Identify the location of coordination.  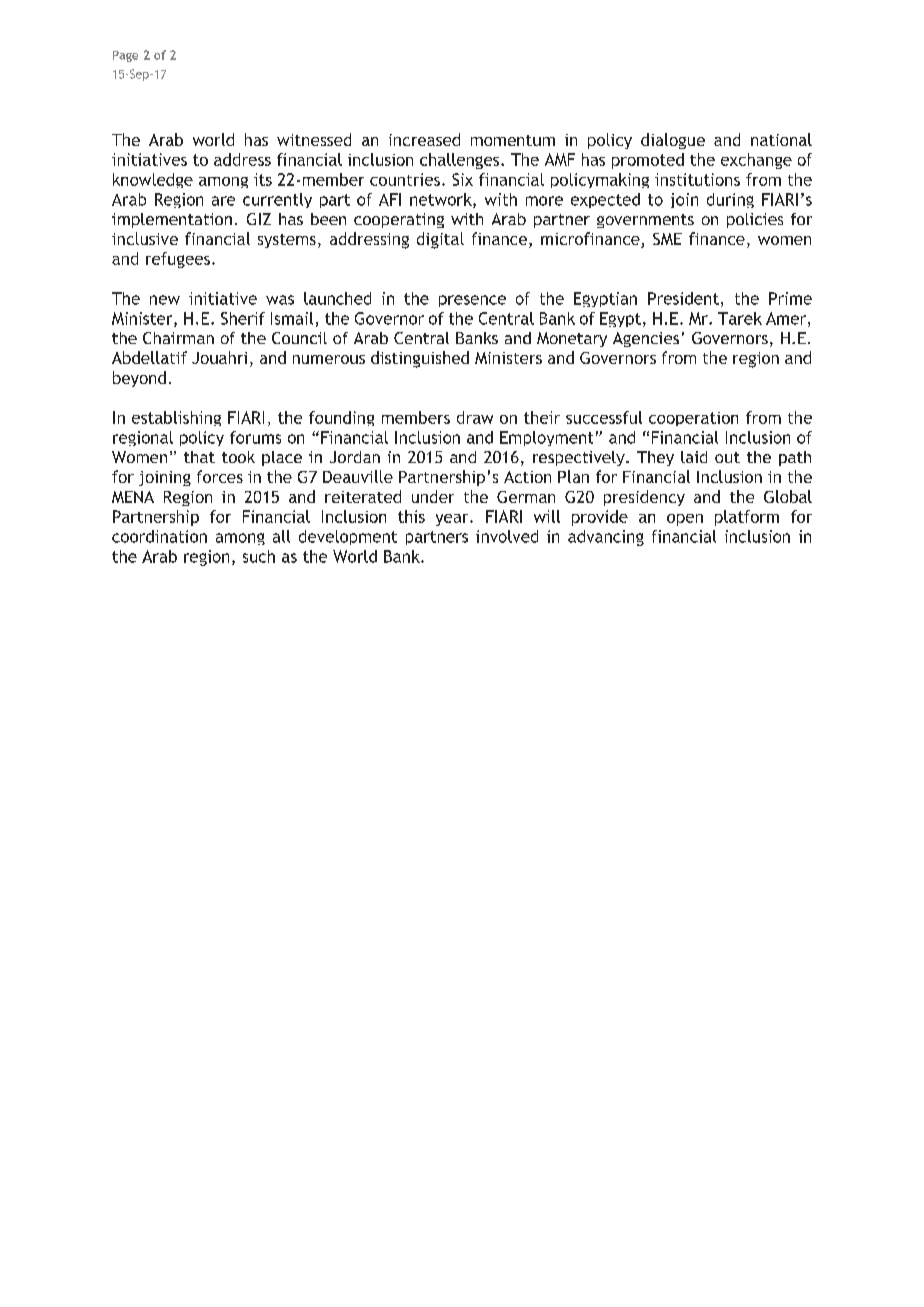
(159, 536).
